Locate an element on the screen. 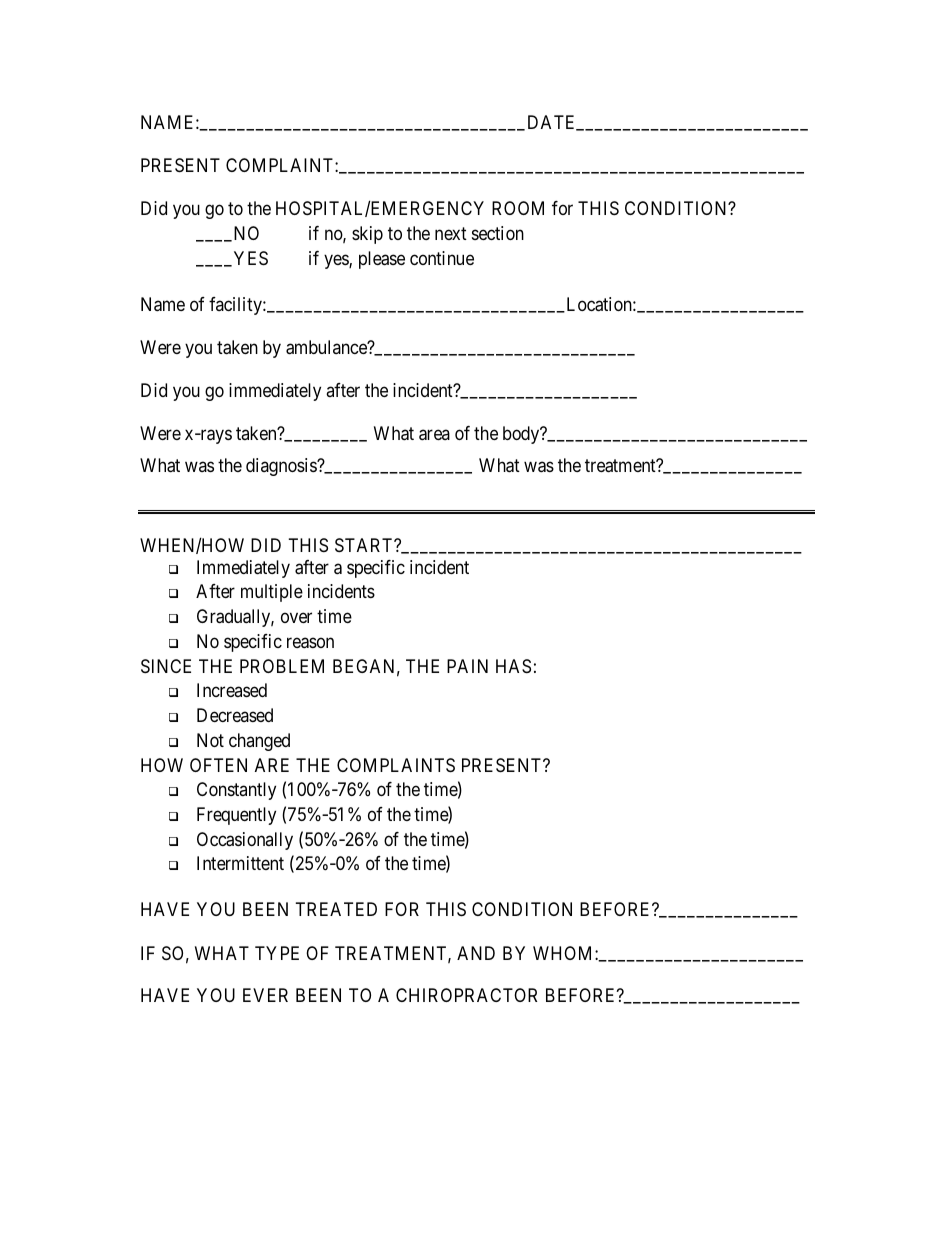 This screenshot has width=952, height=1233. Not is located at coordinates (210, 740).
